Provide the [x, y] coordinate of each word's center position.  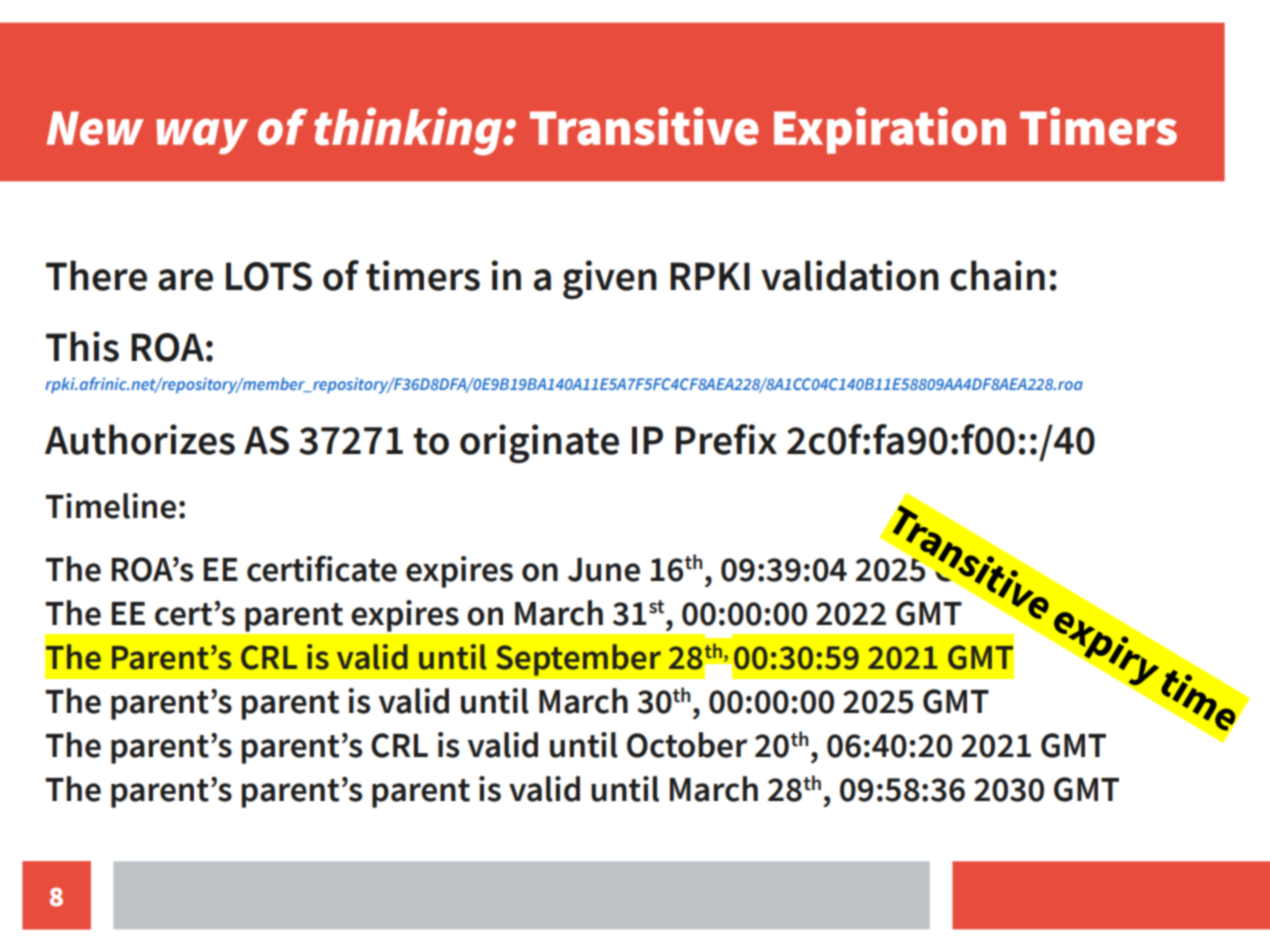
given [610, 279]
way [202, 136]
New [95, 128]
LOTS [269, 276]
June [604, 570]
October [687, 745]
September [578, 660]
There [96, 275]
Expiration [890, 130]
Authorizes [140, 439]
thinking [409, 131]
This [82, 346]
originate [539, 443]
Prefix [726, 439]
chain [997, 275]
